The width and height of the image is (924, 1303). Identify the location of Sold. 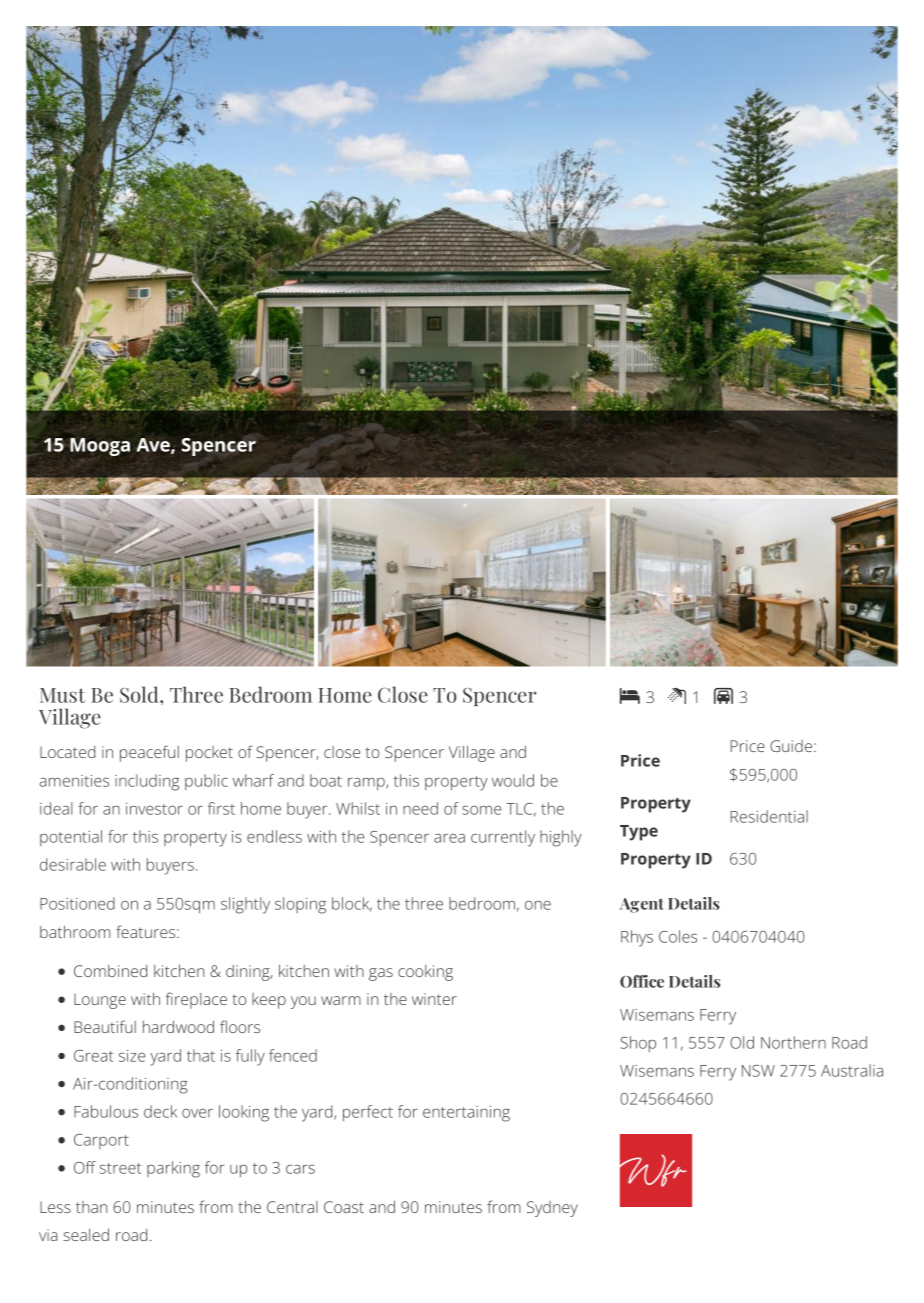
(140, 694).
